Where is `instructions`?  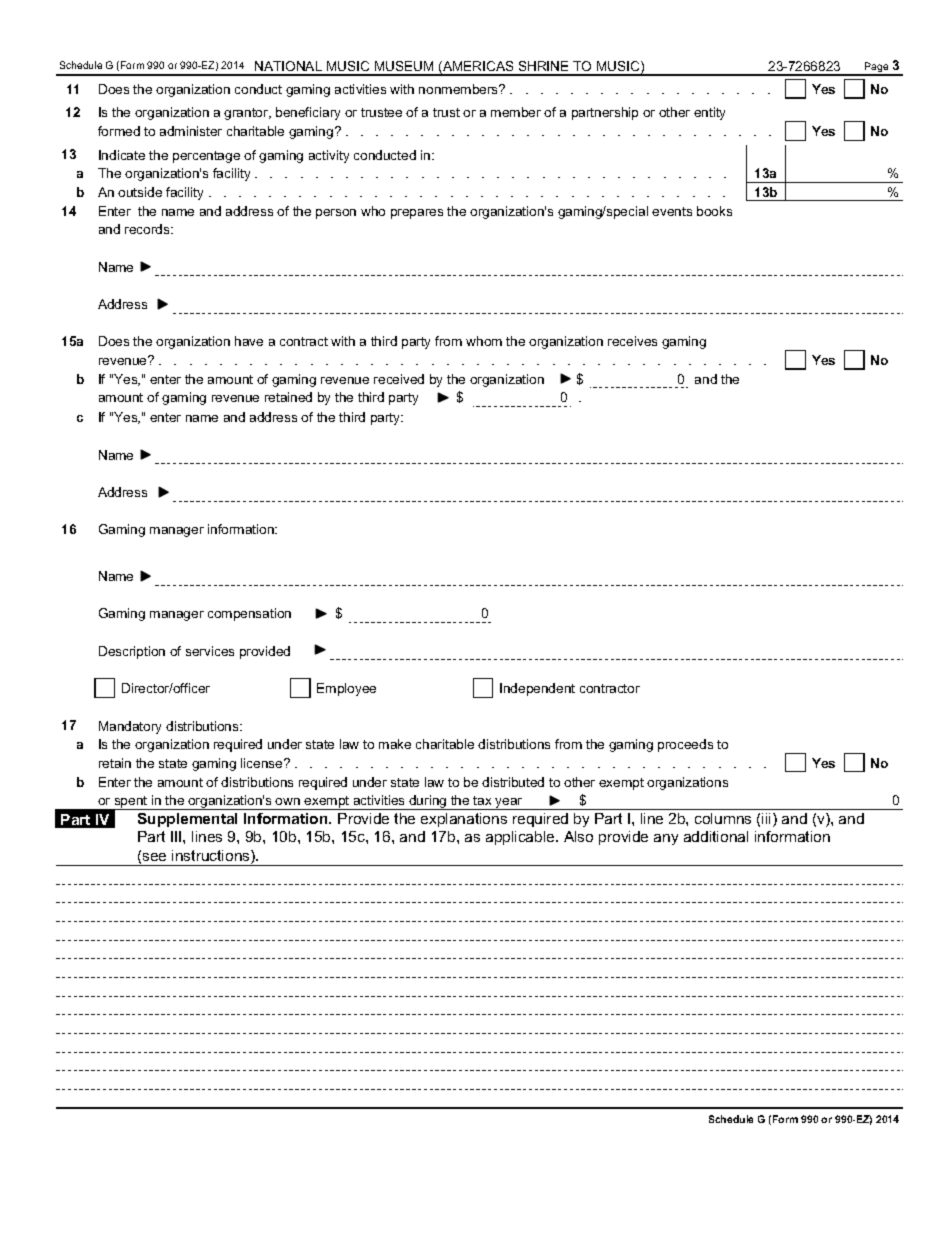 instructions is located at coordinates (212, 857).
